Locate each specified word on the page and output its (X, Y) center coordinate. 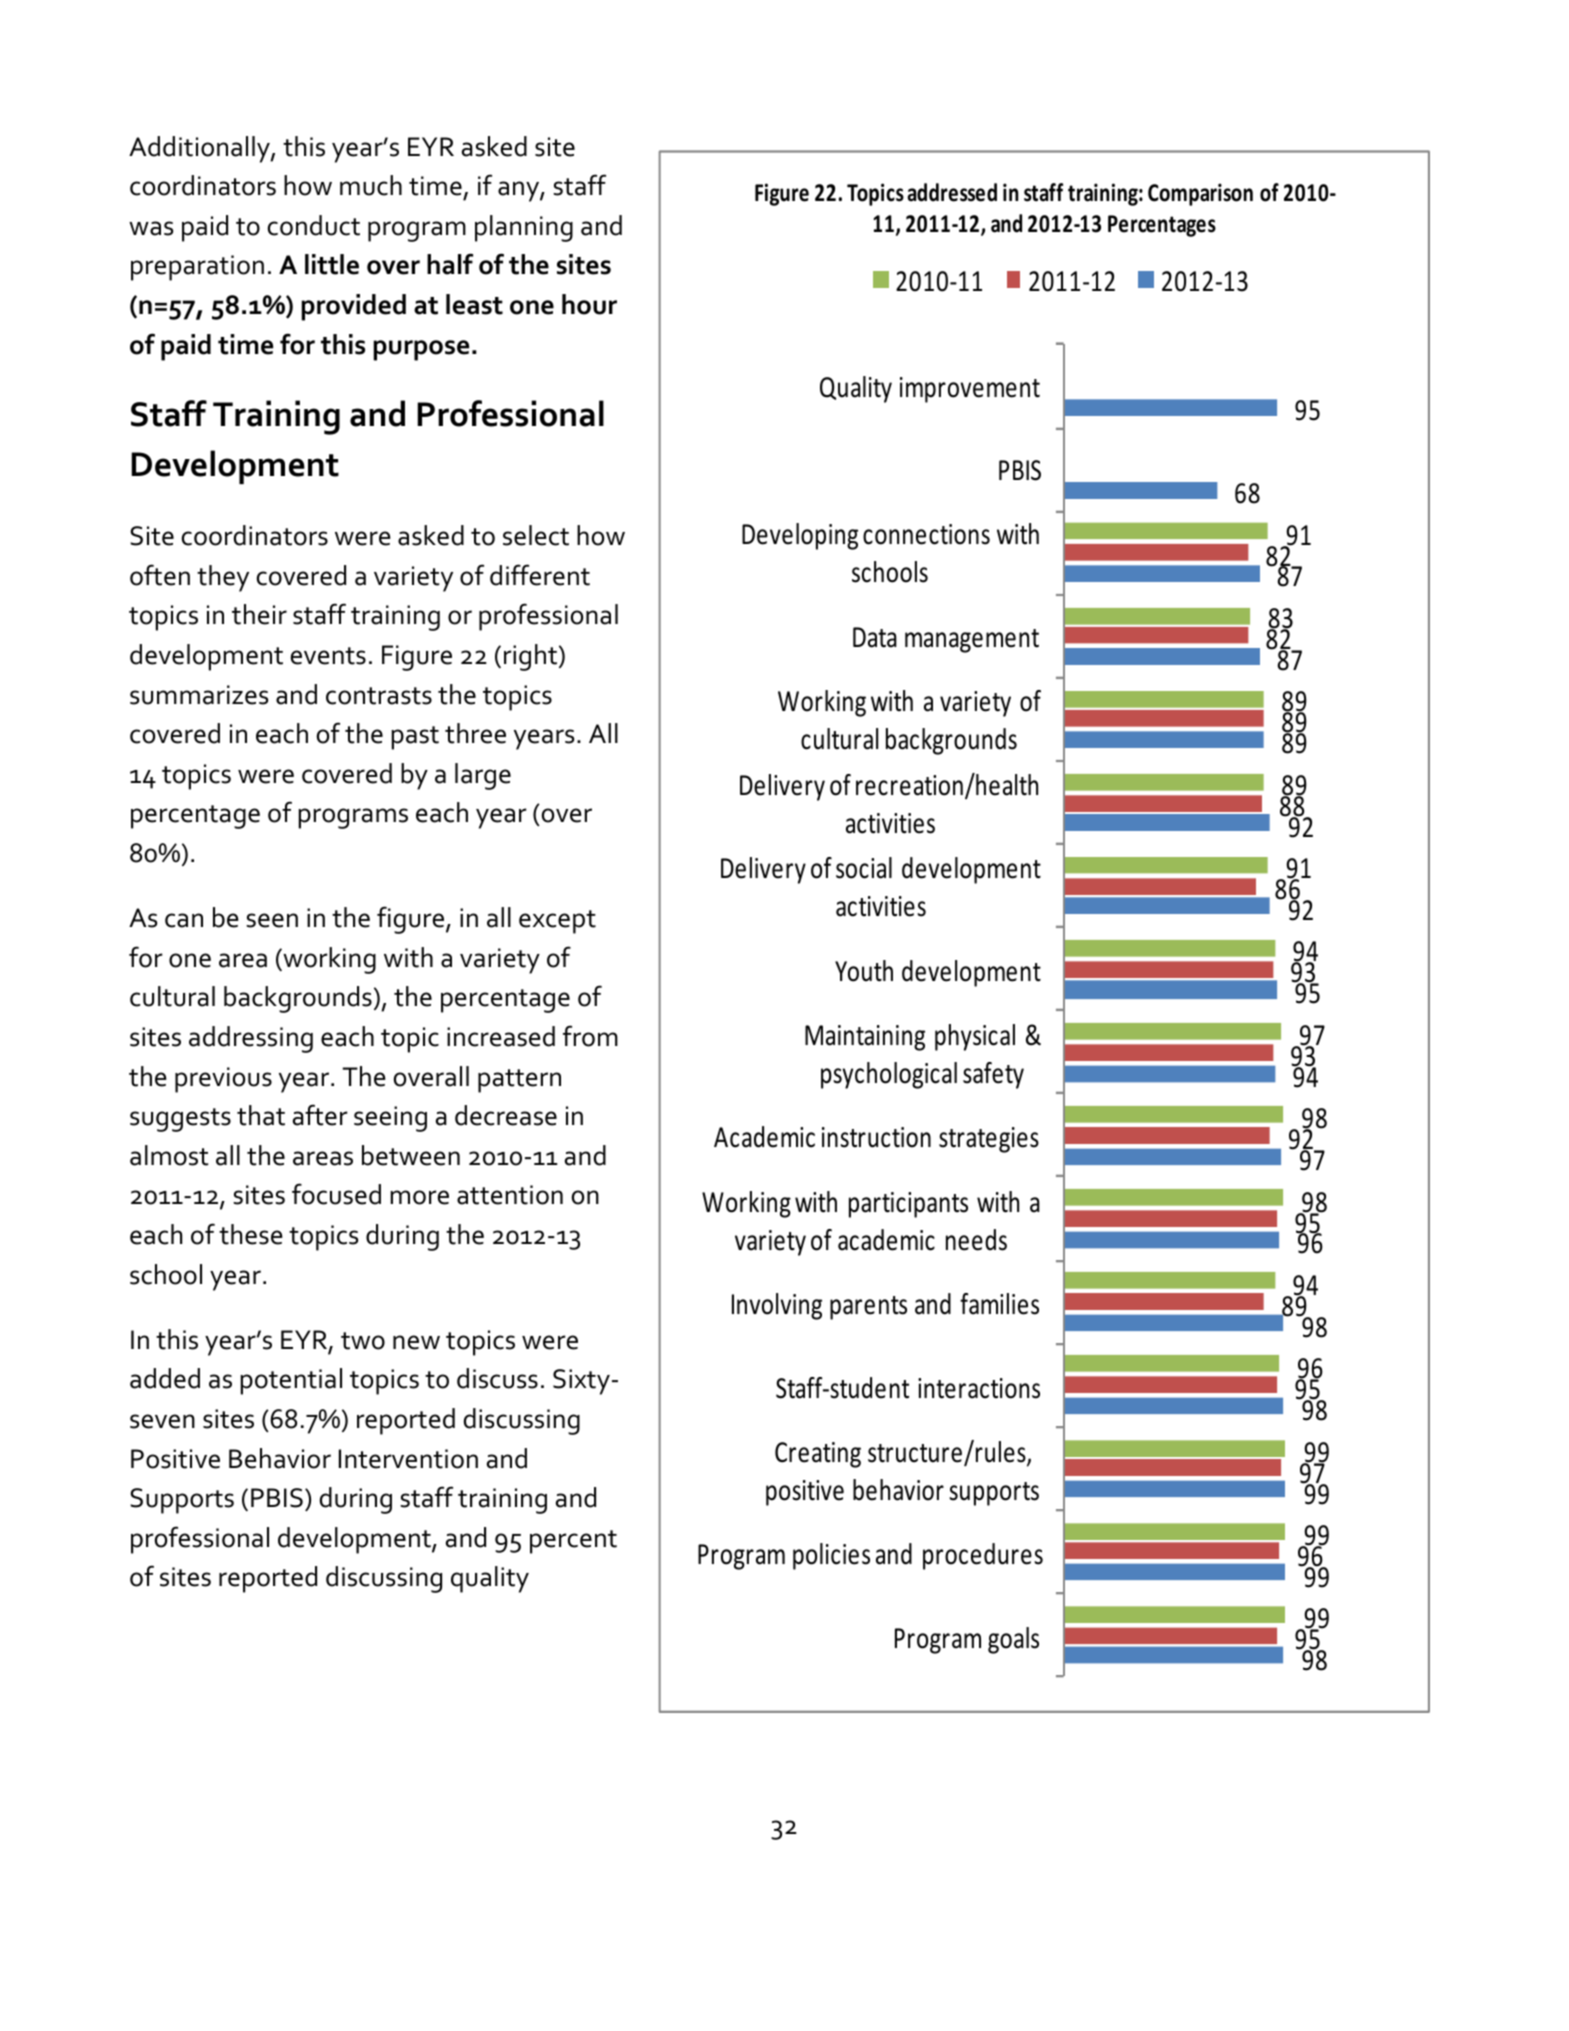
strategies (989, 1140)
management (972, 641)
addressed (952, 192)
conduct (314, 225)
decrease (506, 1115)
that (261, 1115)
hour (589, 304)
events (328, 656)
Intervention (408, 1459)
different (540, 575)
